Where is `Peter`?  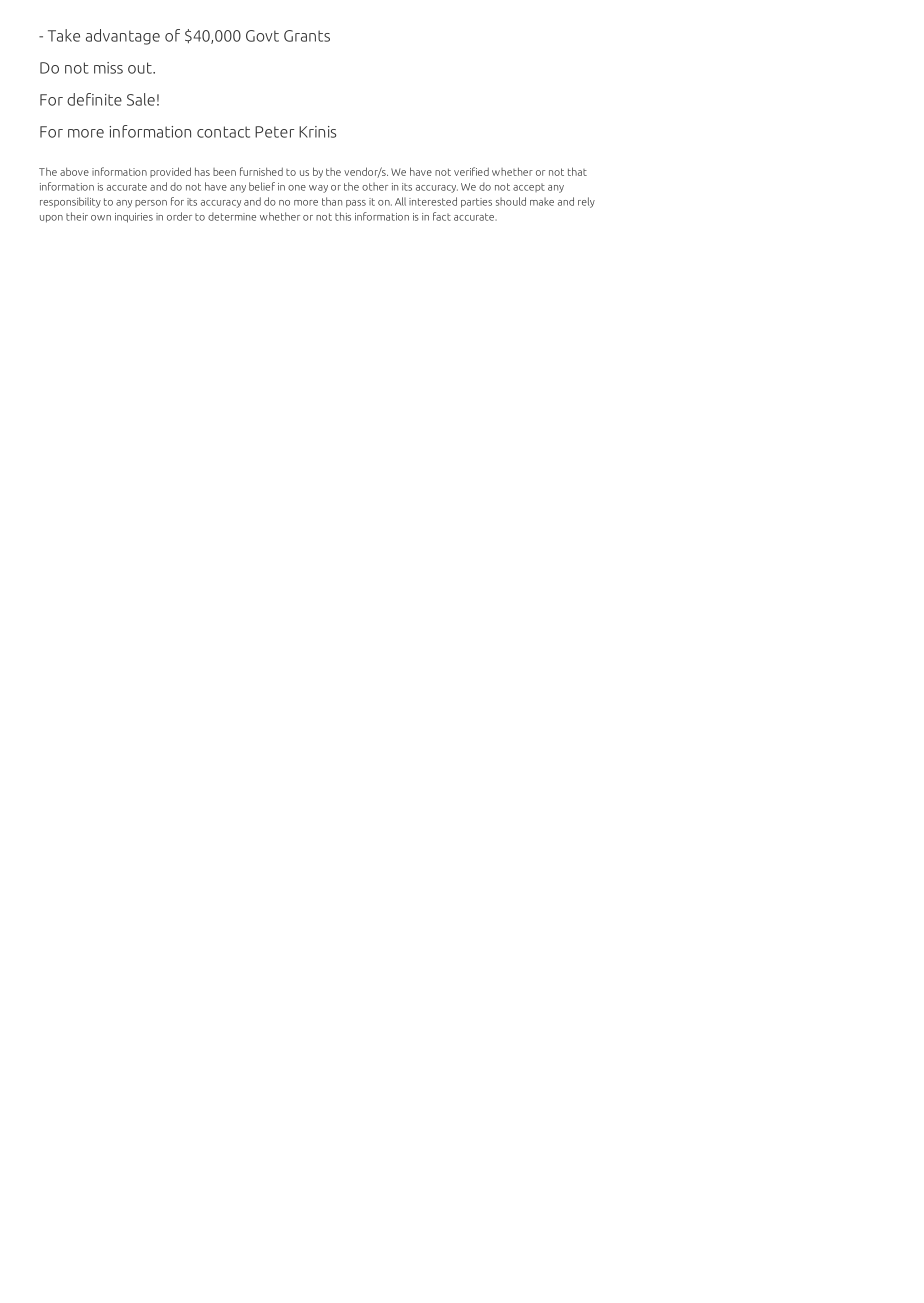 Peter is located at coordinates (274, 132).
